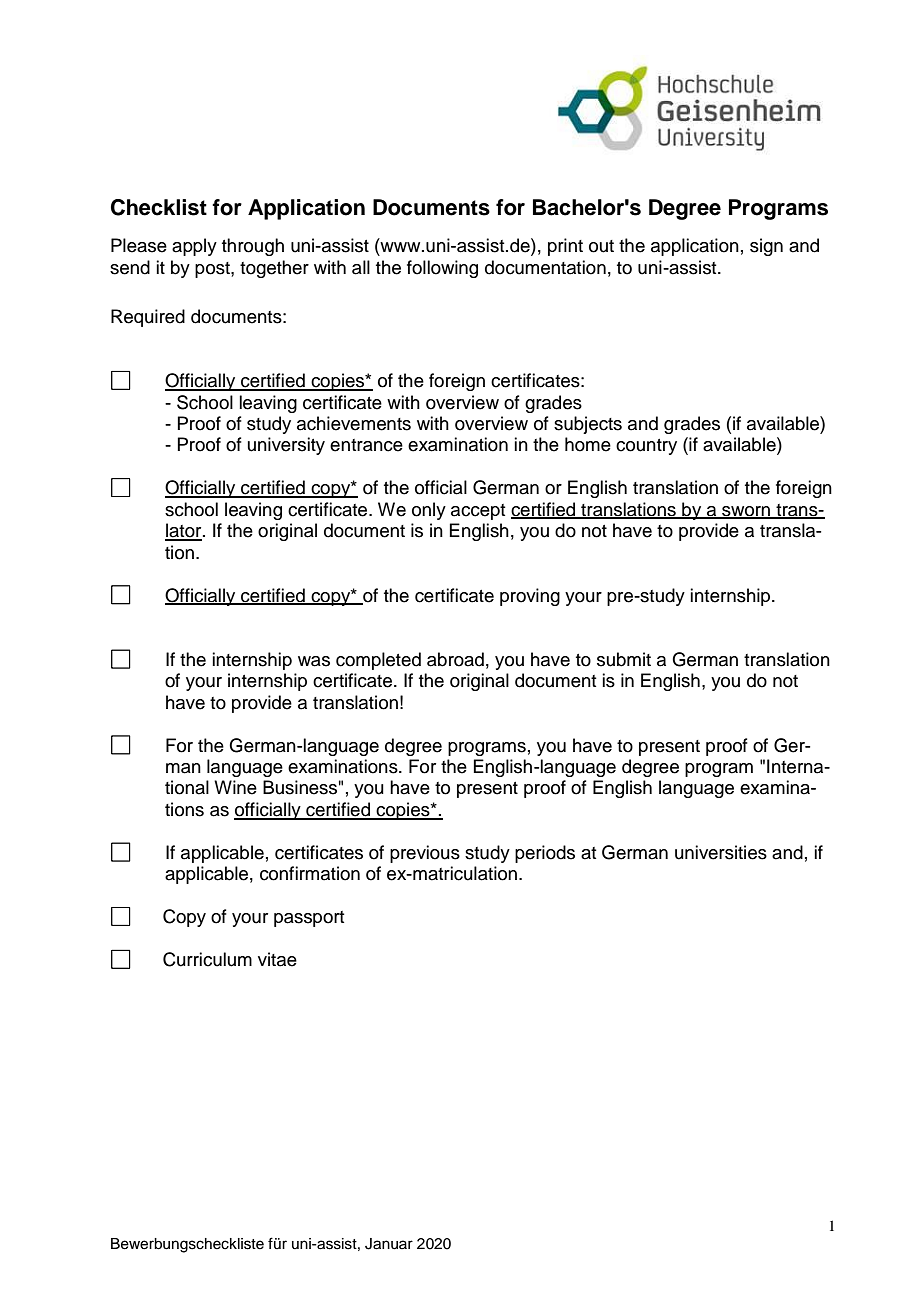 The image size is (924, 1308). Describe the element at coordinates (766, 247) in the screenshot. I see `sign` at that location.
